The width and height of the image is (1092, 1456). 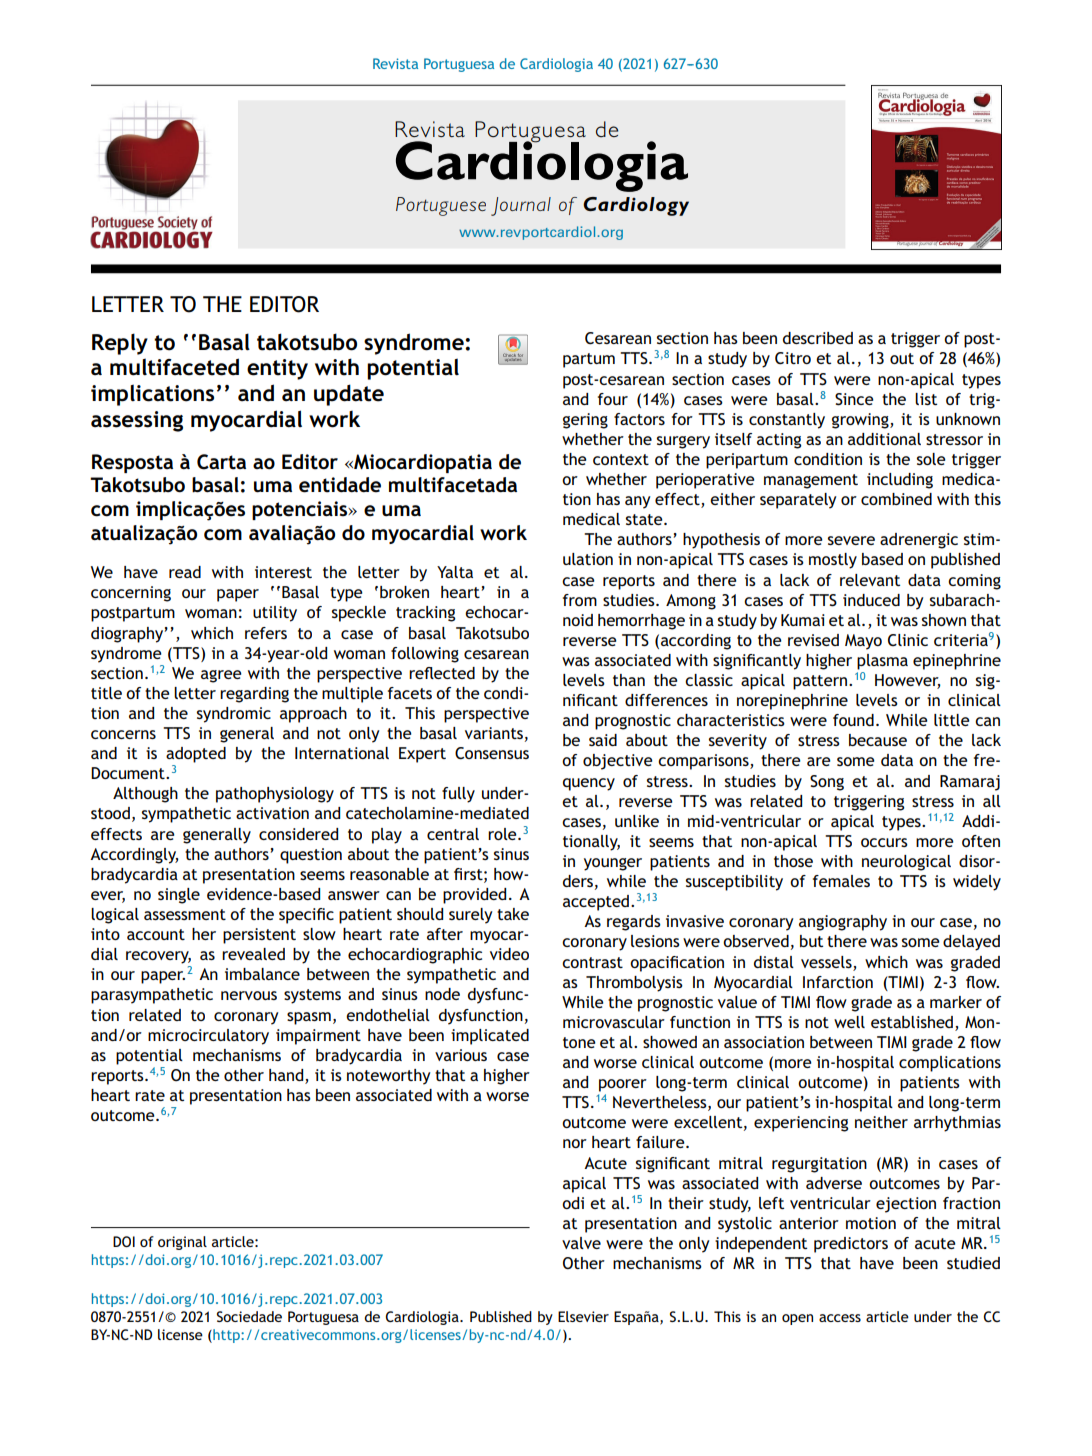 What do you see at coordinates (196, 755) in the image?
I see `adopted` at bounding box center [196, 755].
